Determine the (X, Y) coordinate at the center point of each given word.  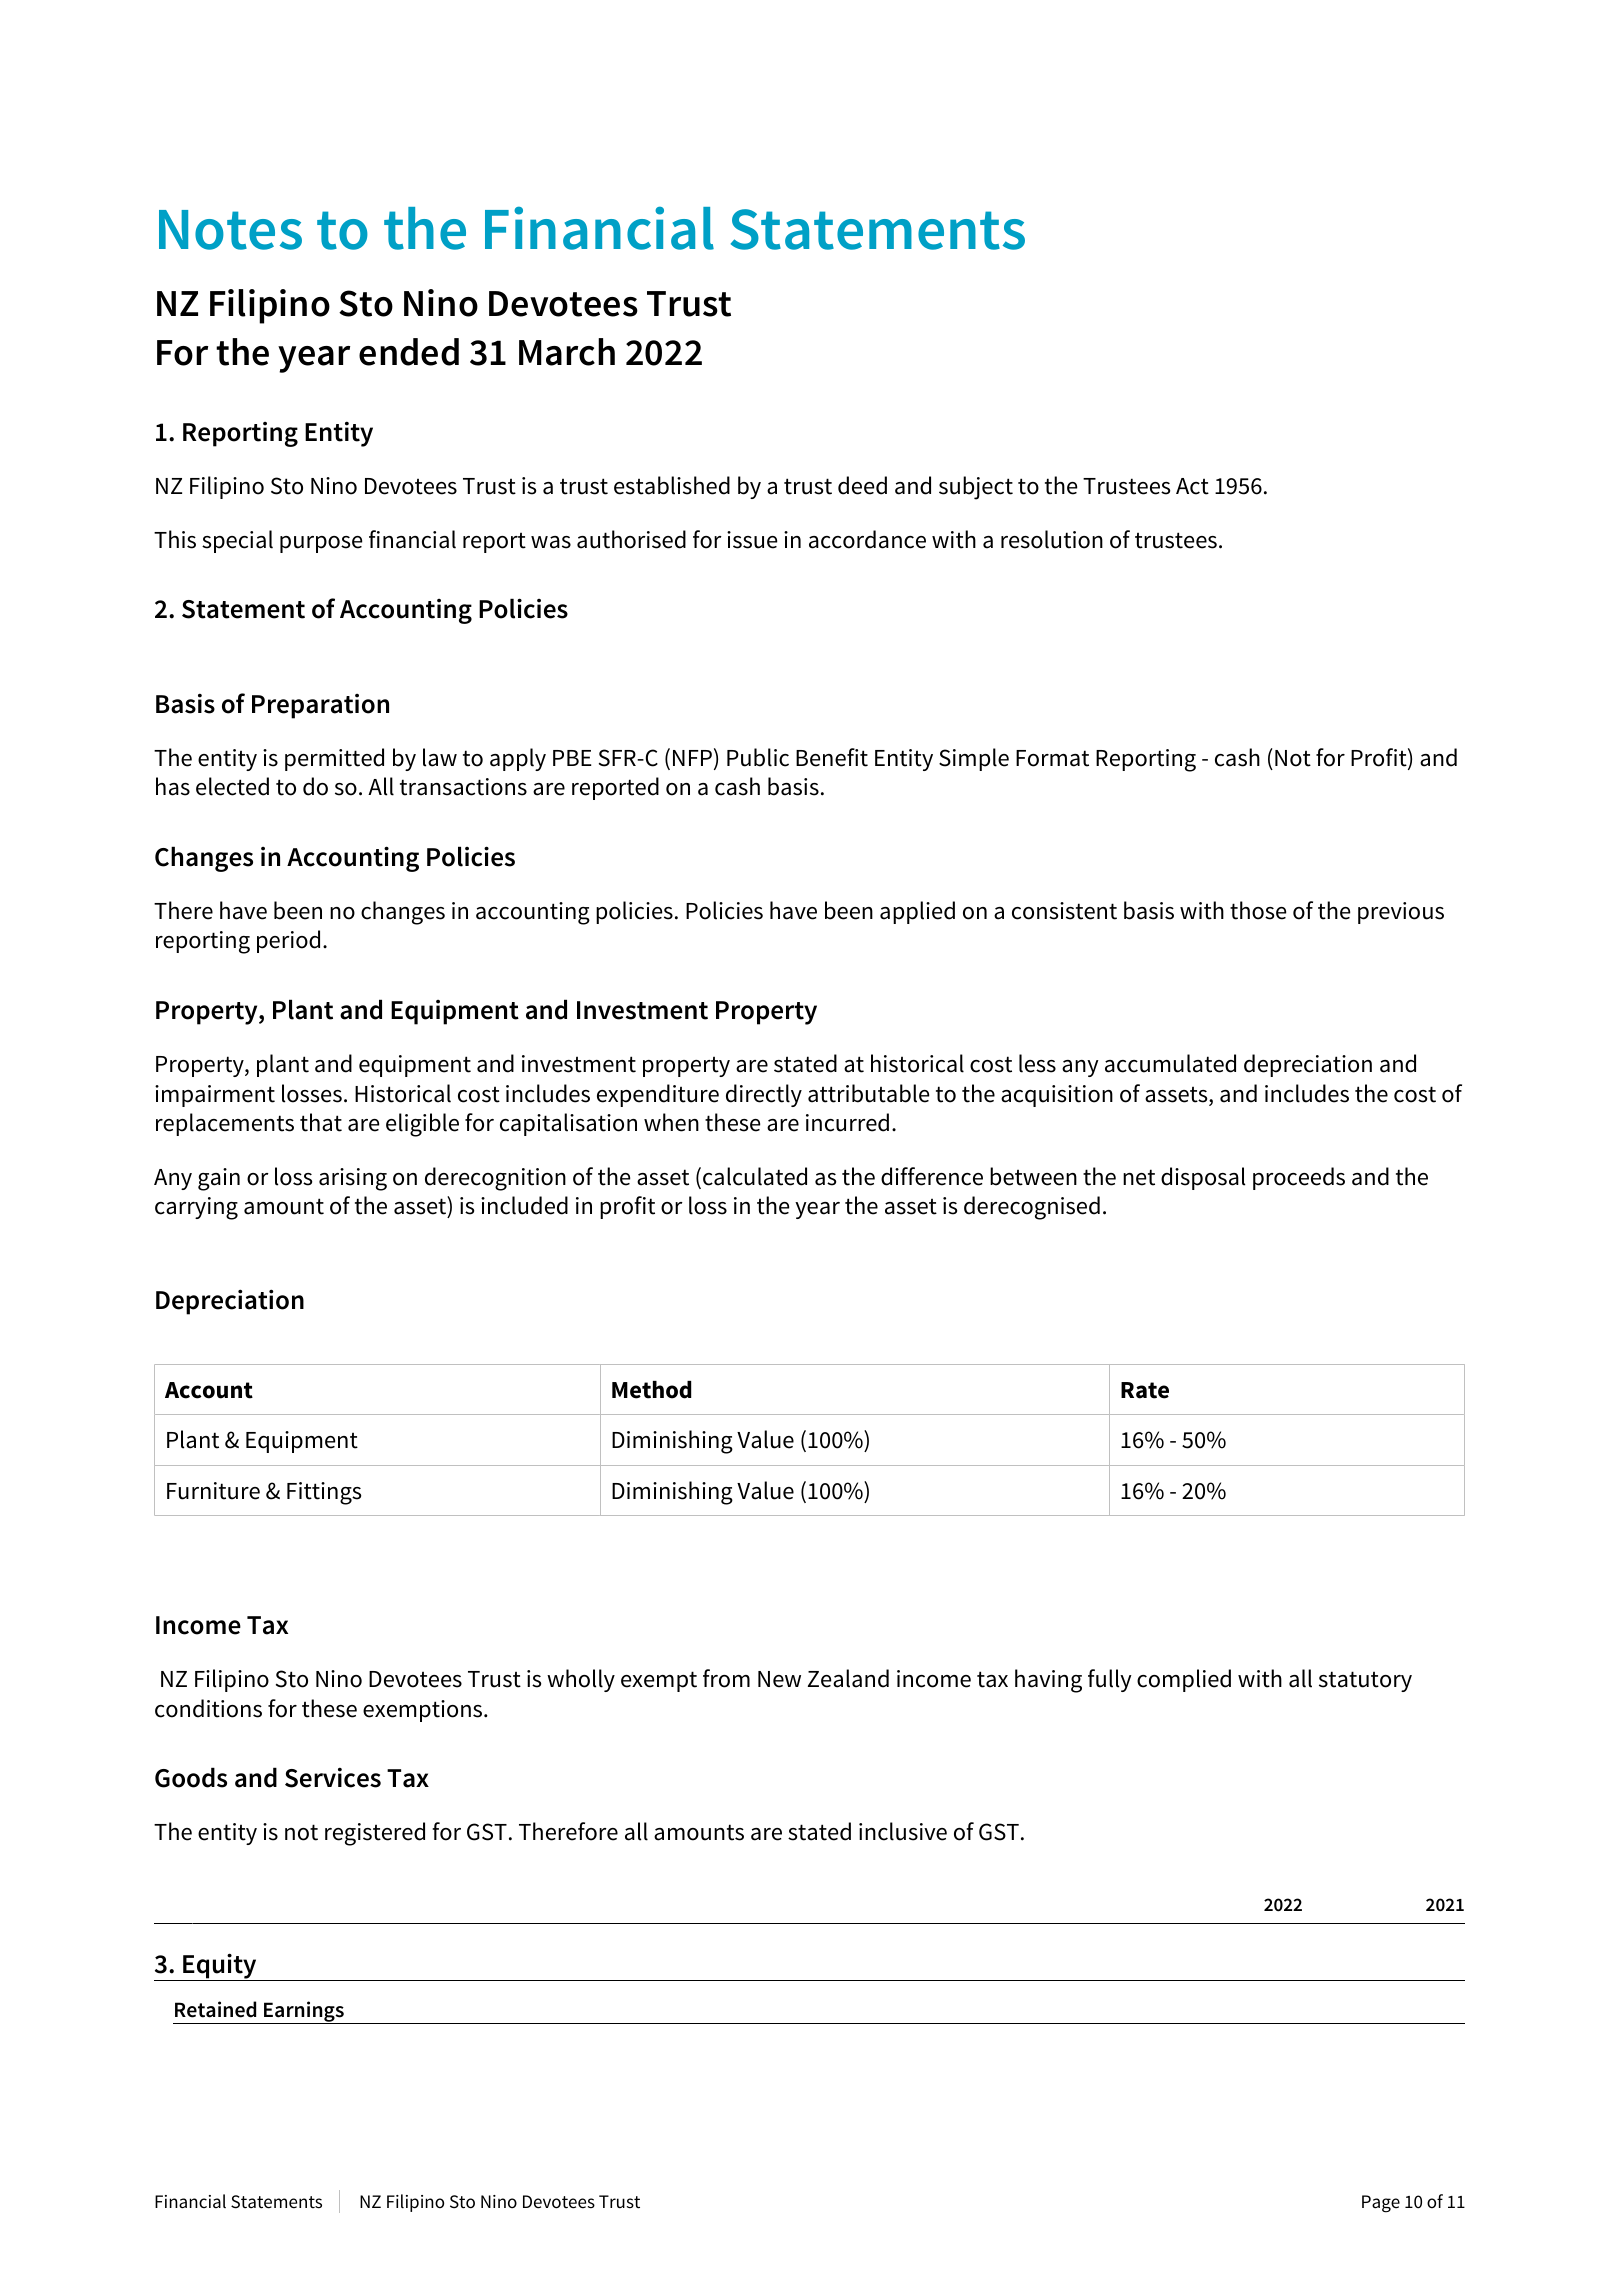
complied (1184, 1680)
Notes (230, 230)
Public (758, 757)
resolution (1052, 539)
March (567, 352)
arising (353, 1179)
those (1258, 910)
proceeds (1299, 1178)
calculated (755, 1176)
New (779, 1679)
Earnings (304, 2012)
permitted (334, 759)
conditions (208, 1708)
